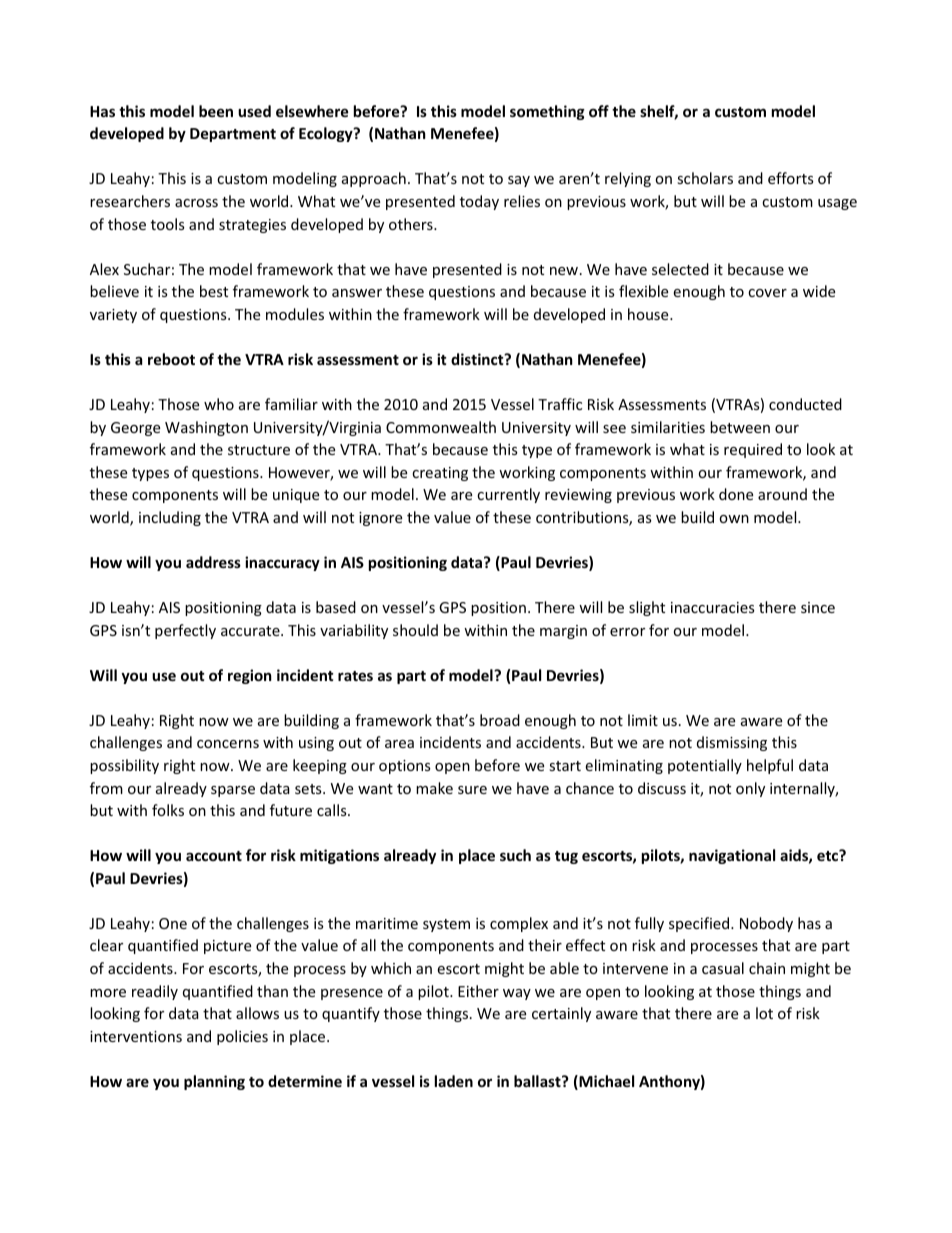  I want to click on say, so click(519, 181).
